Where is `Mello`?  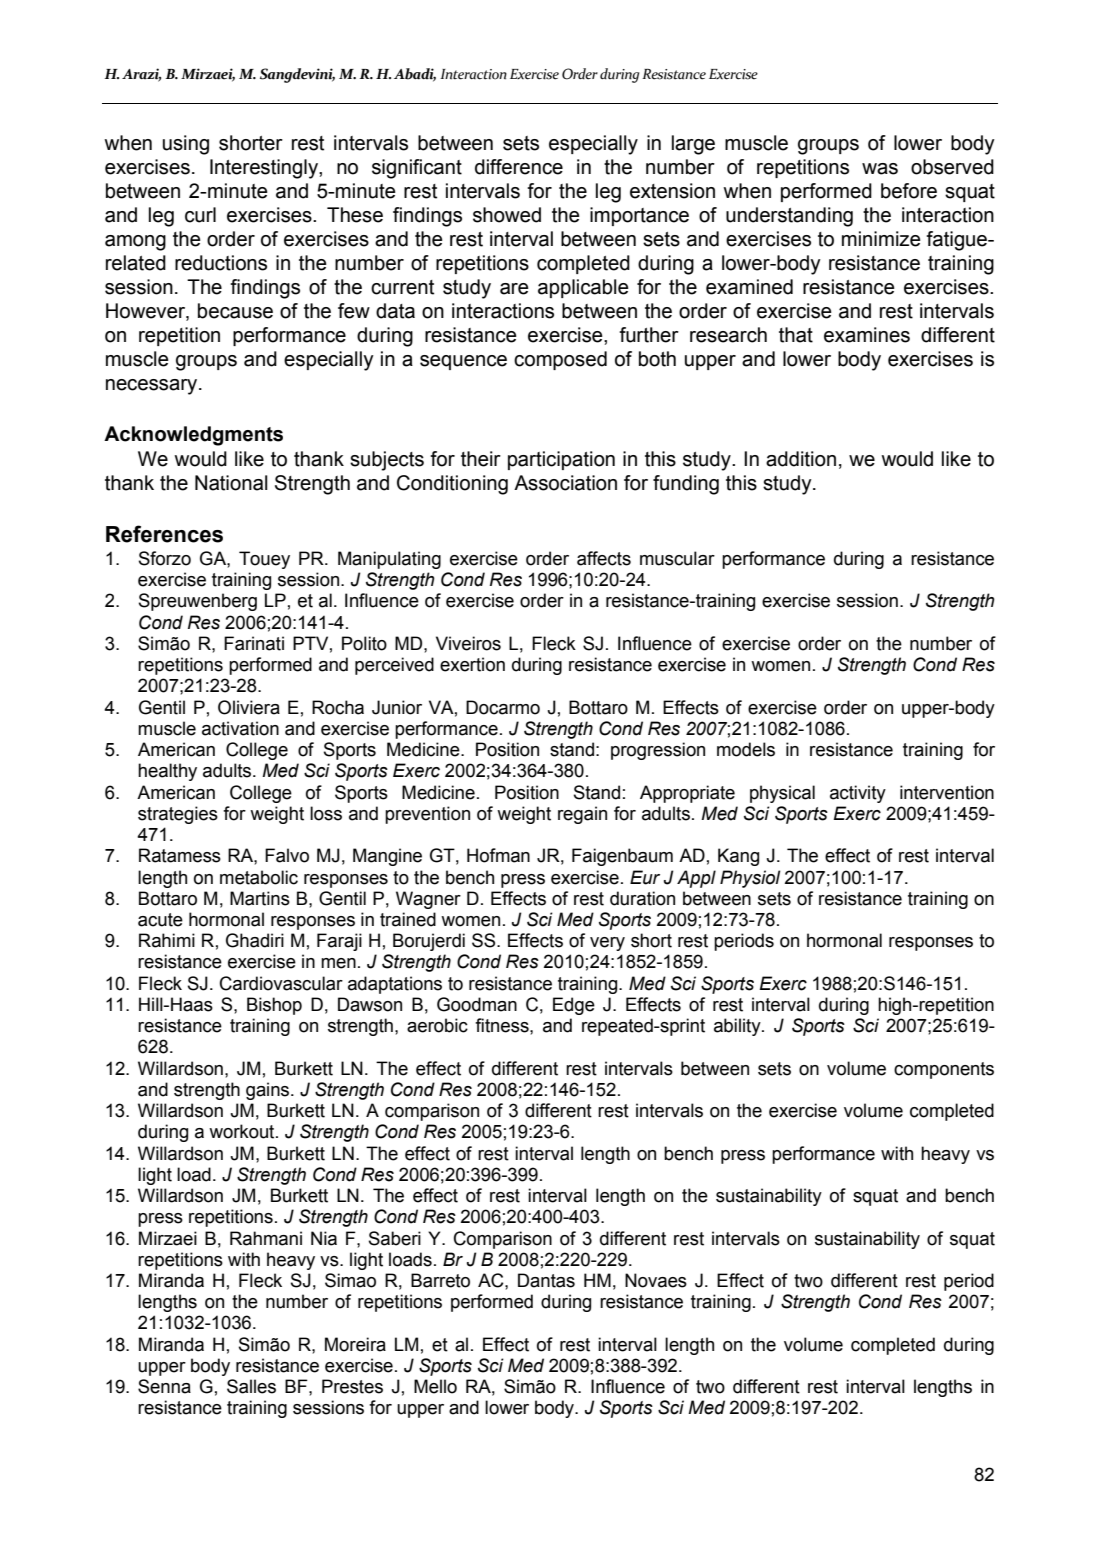 Mello is located at coordinates (435, 1386).
